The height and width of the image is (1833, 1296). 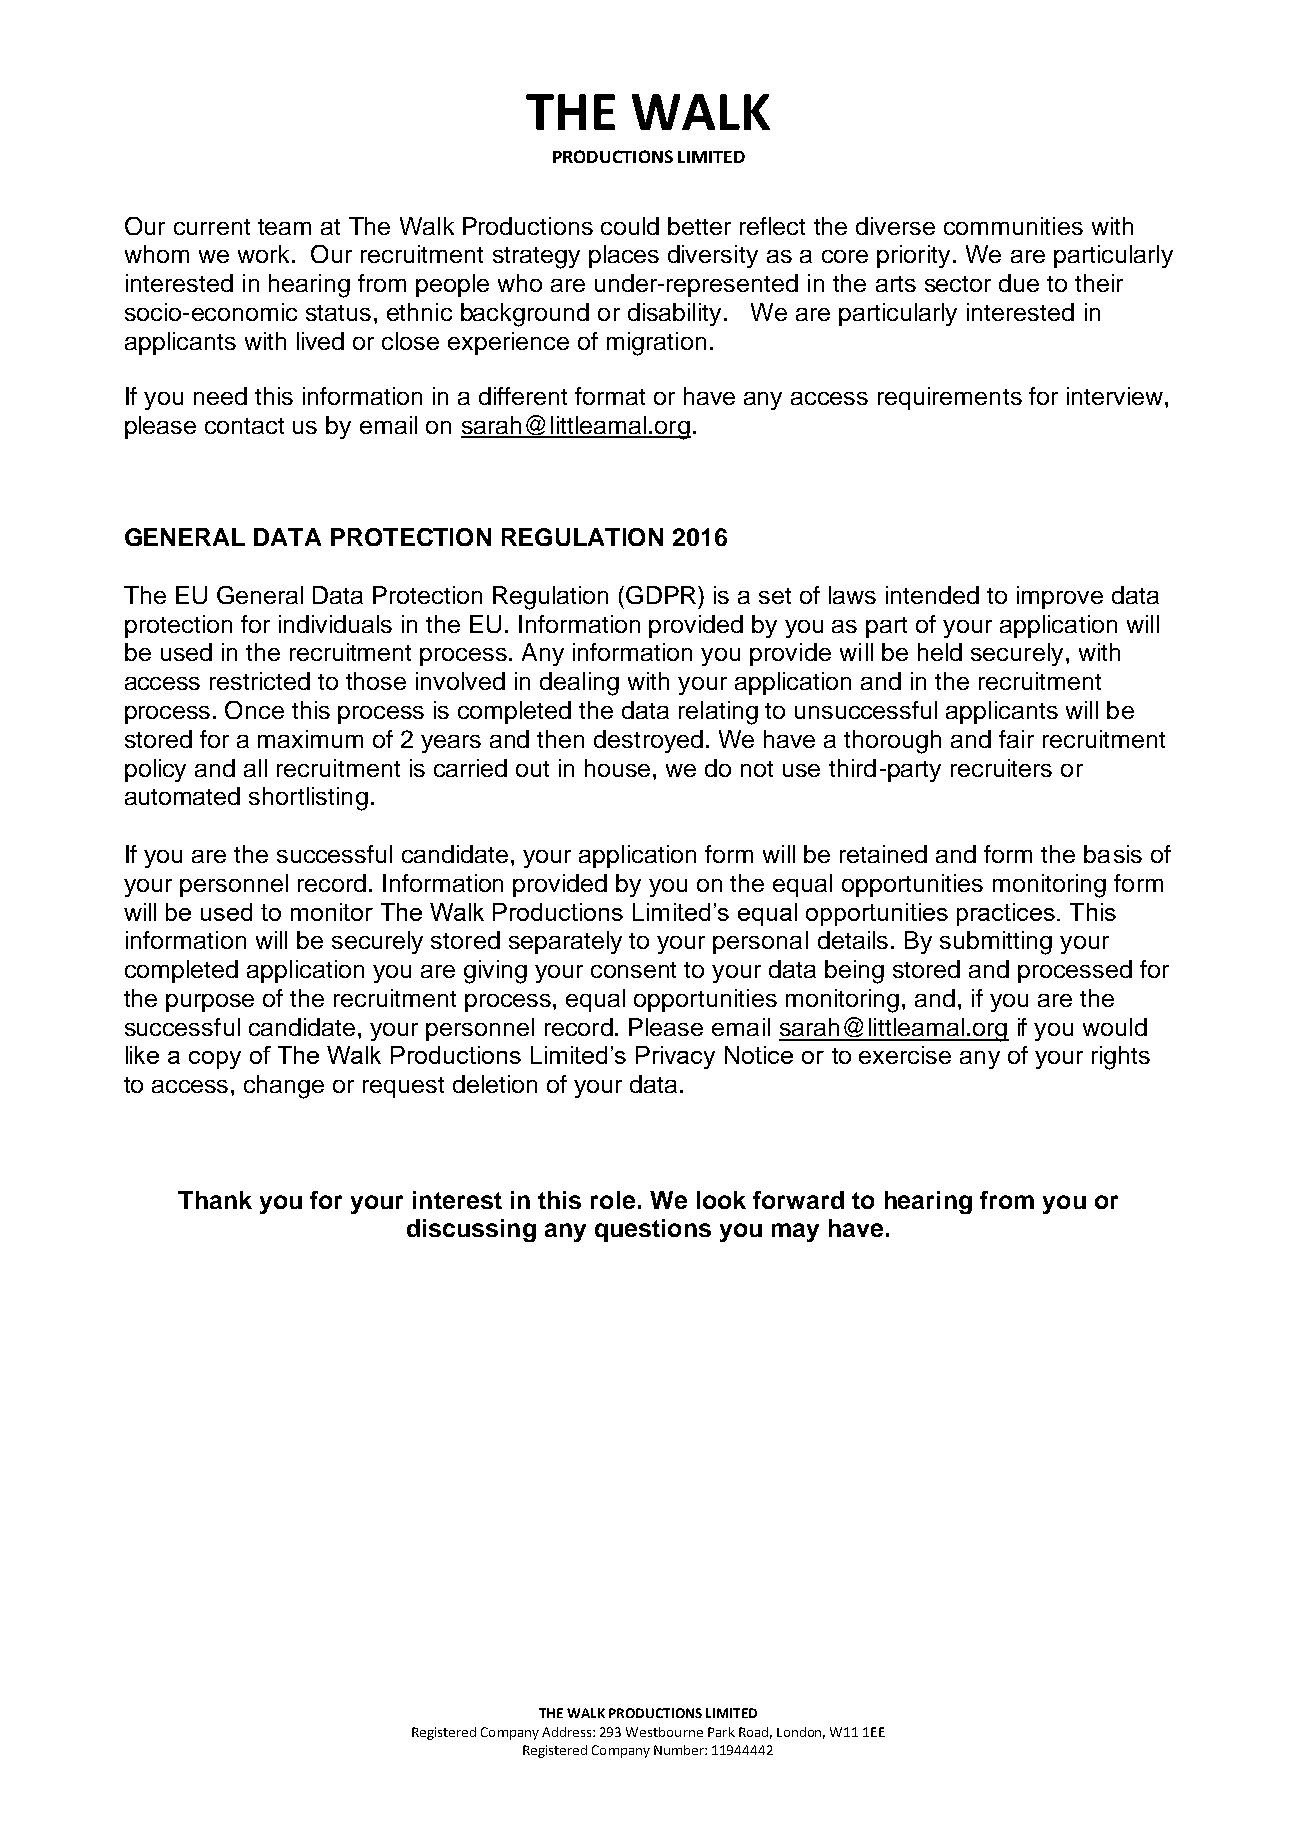 I want to click on questions, so click(x=653, y=1230).
